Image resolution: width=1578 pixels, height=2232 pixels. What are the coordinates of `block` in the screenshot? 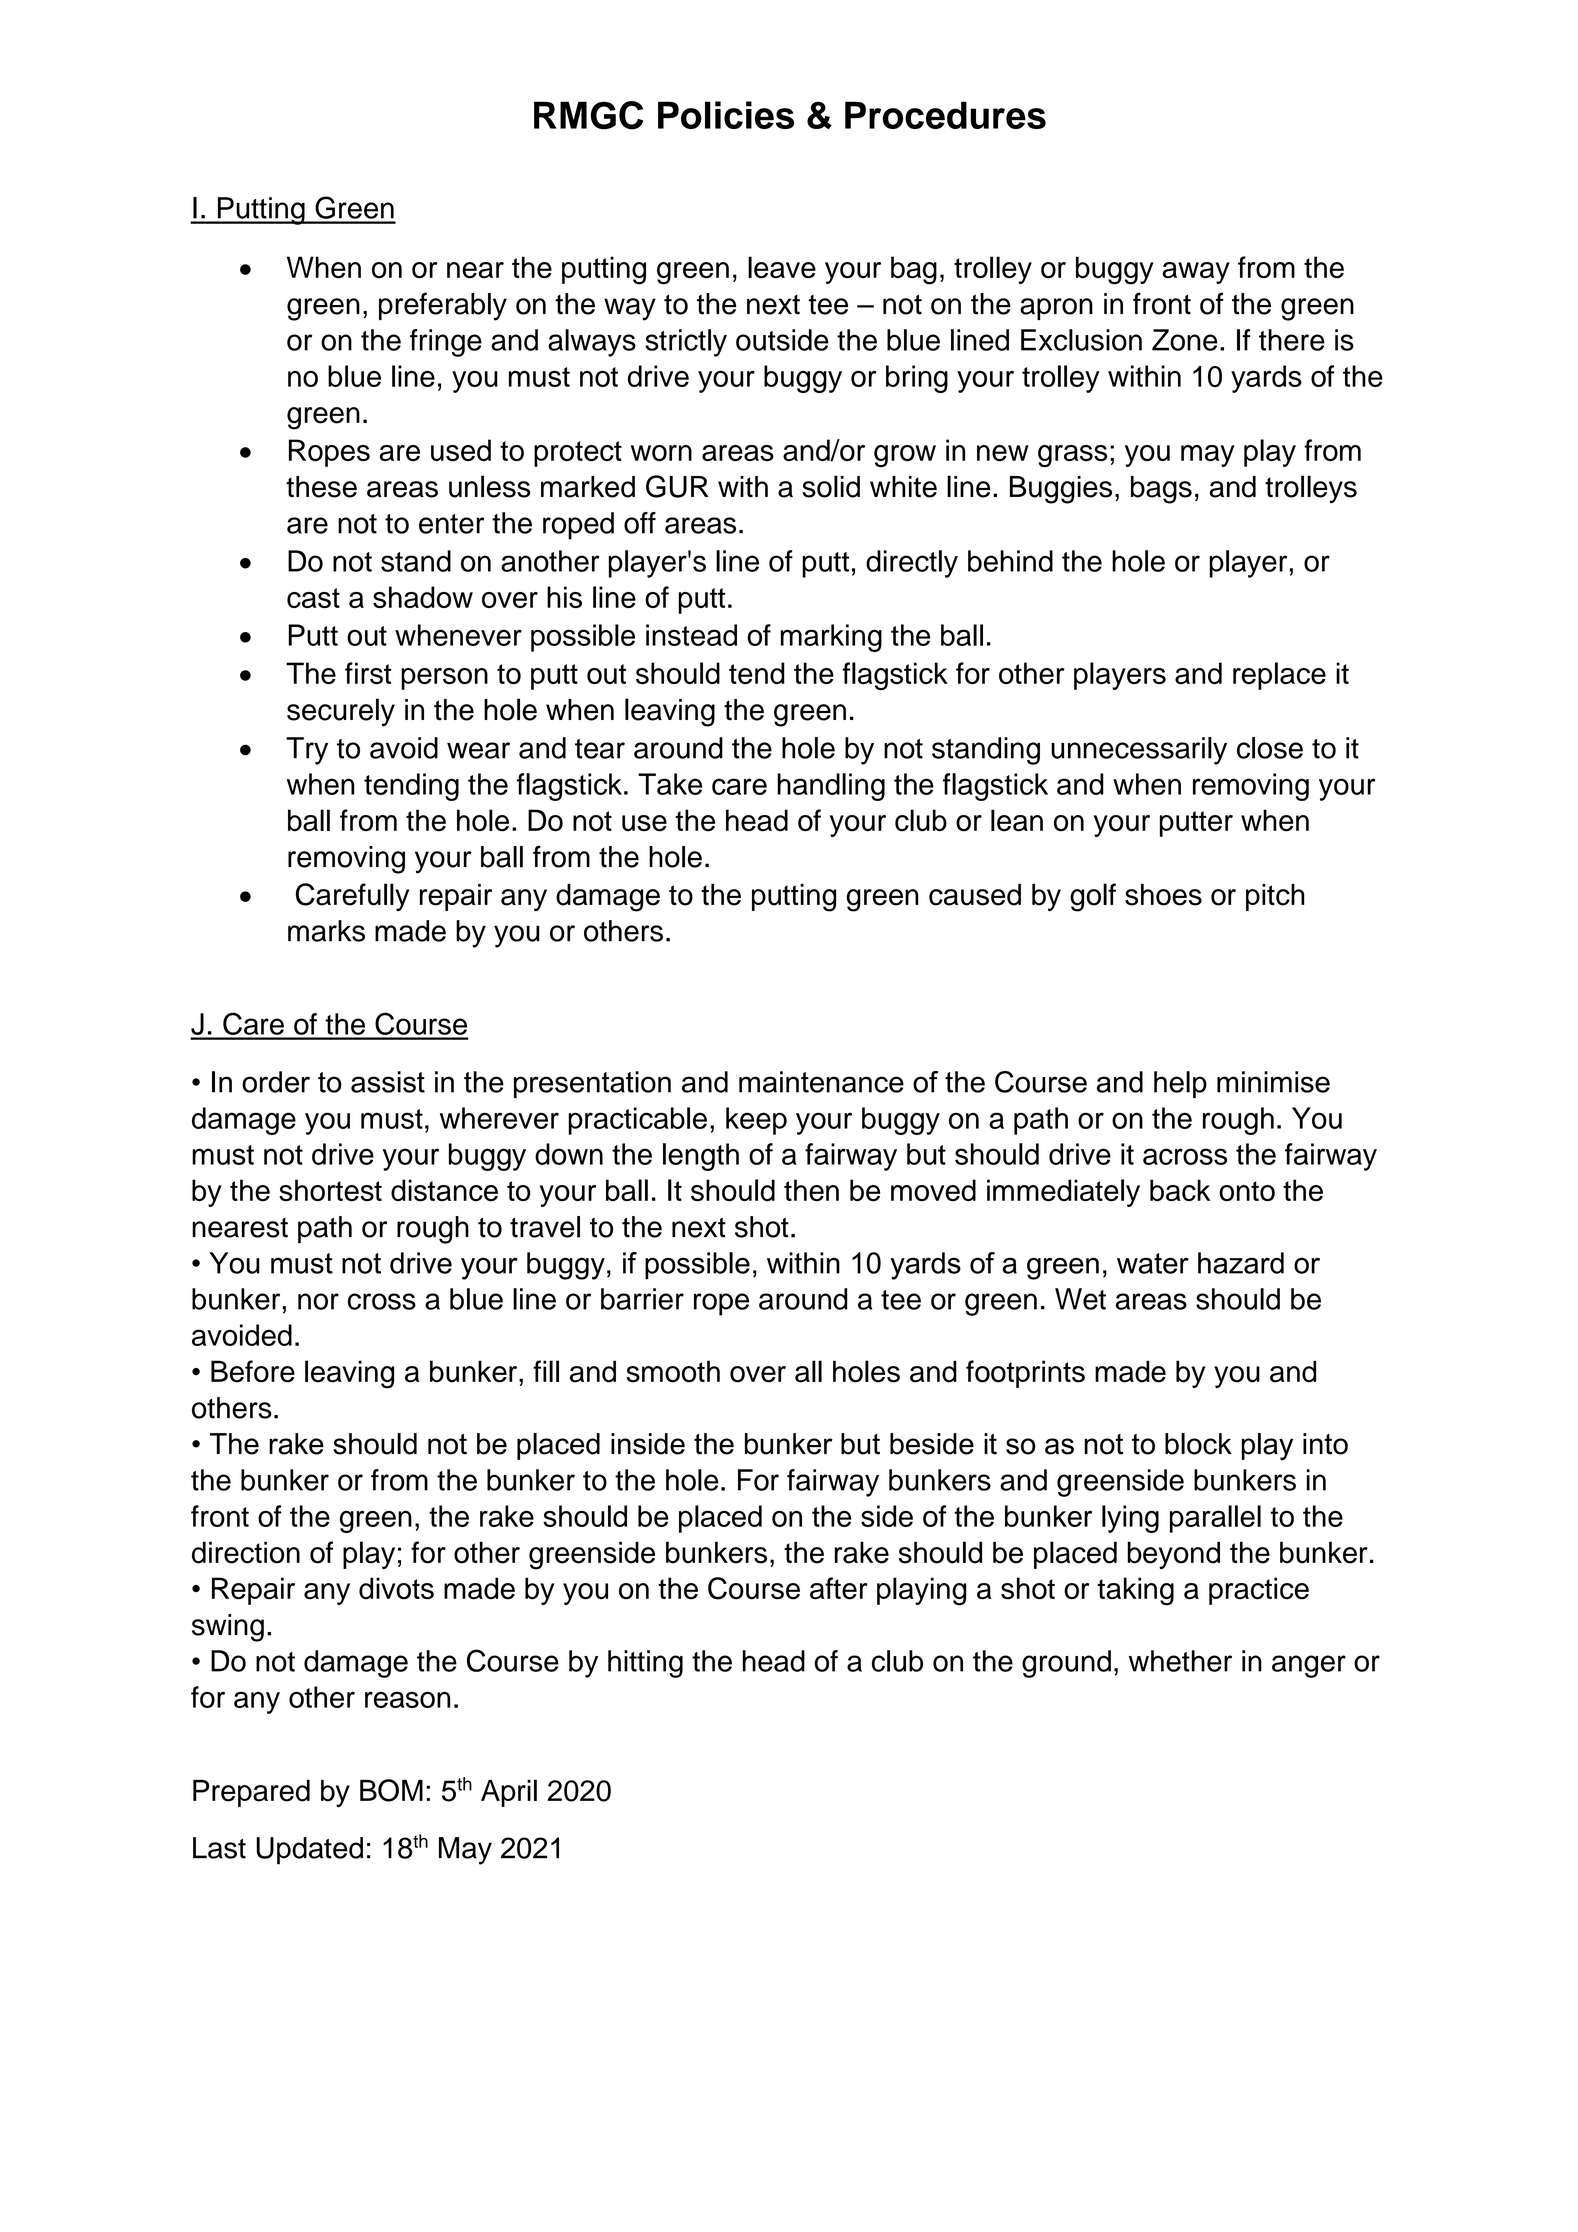 It's located at (1198, 1444).
